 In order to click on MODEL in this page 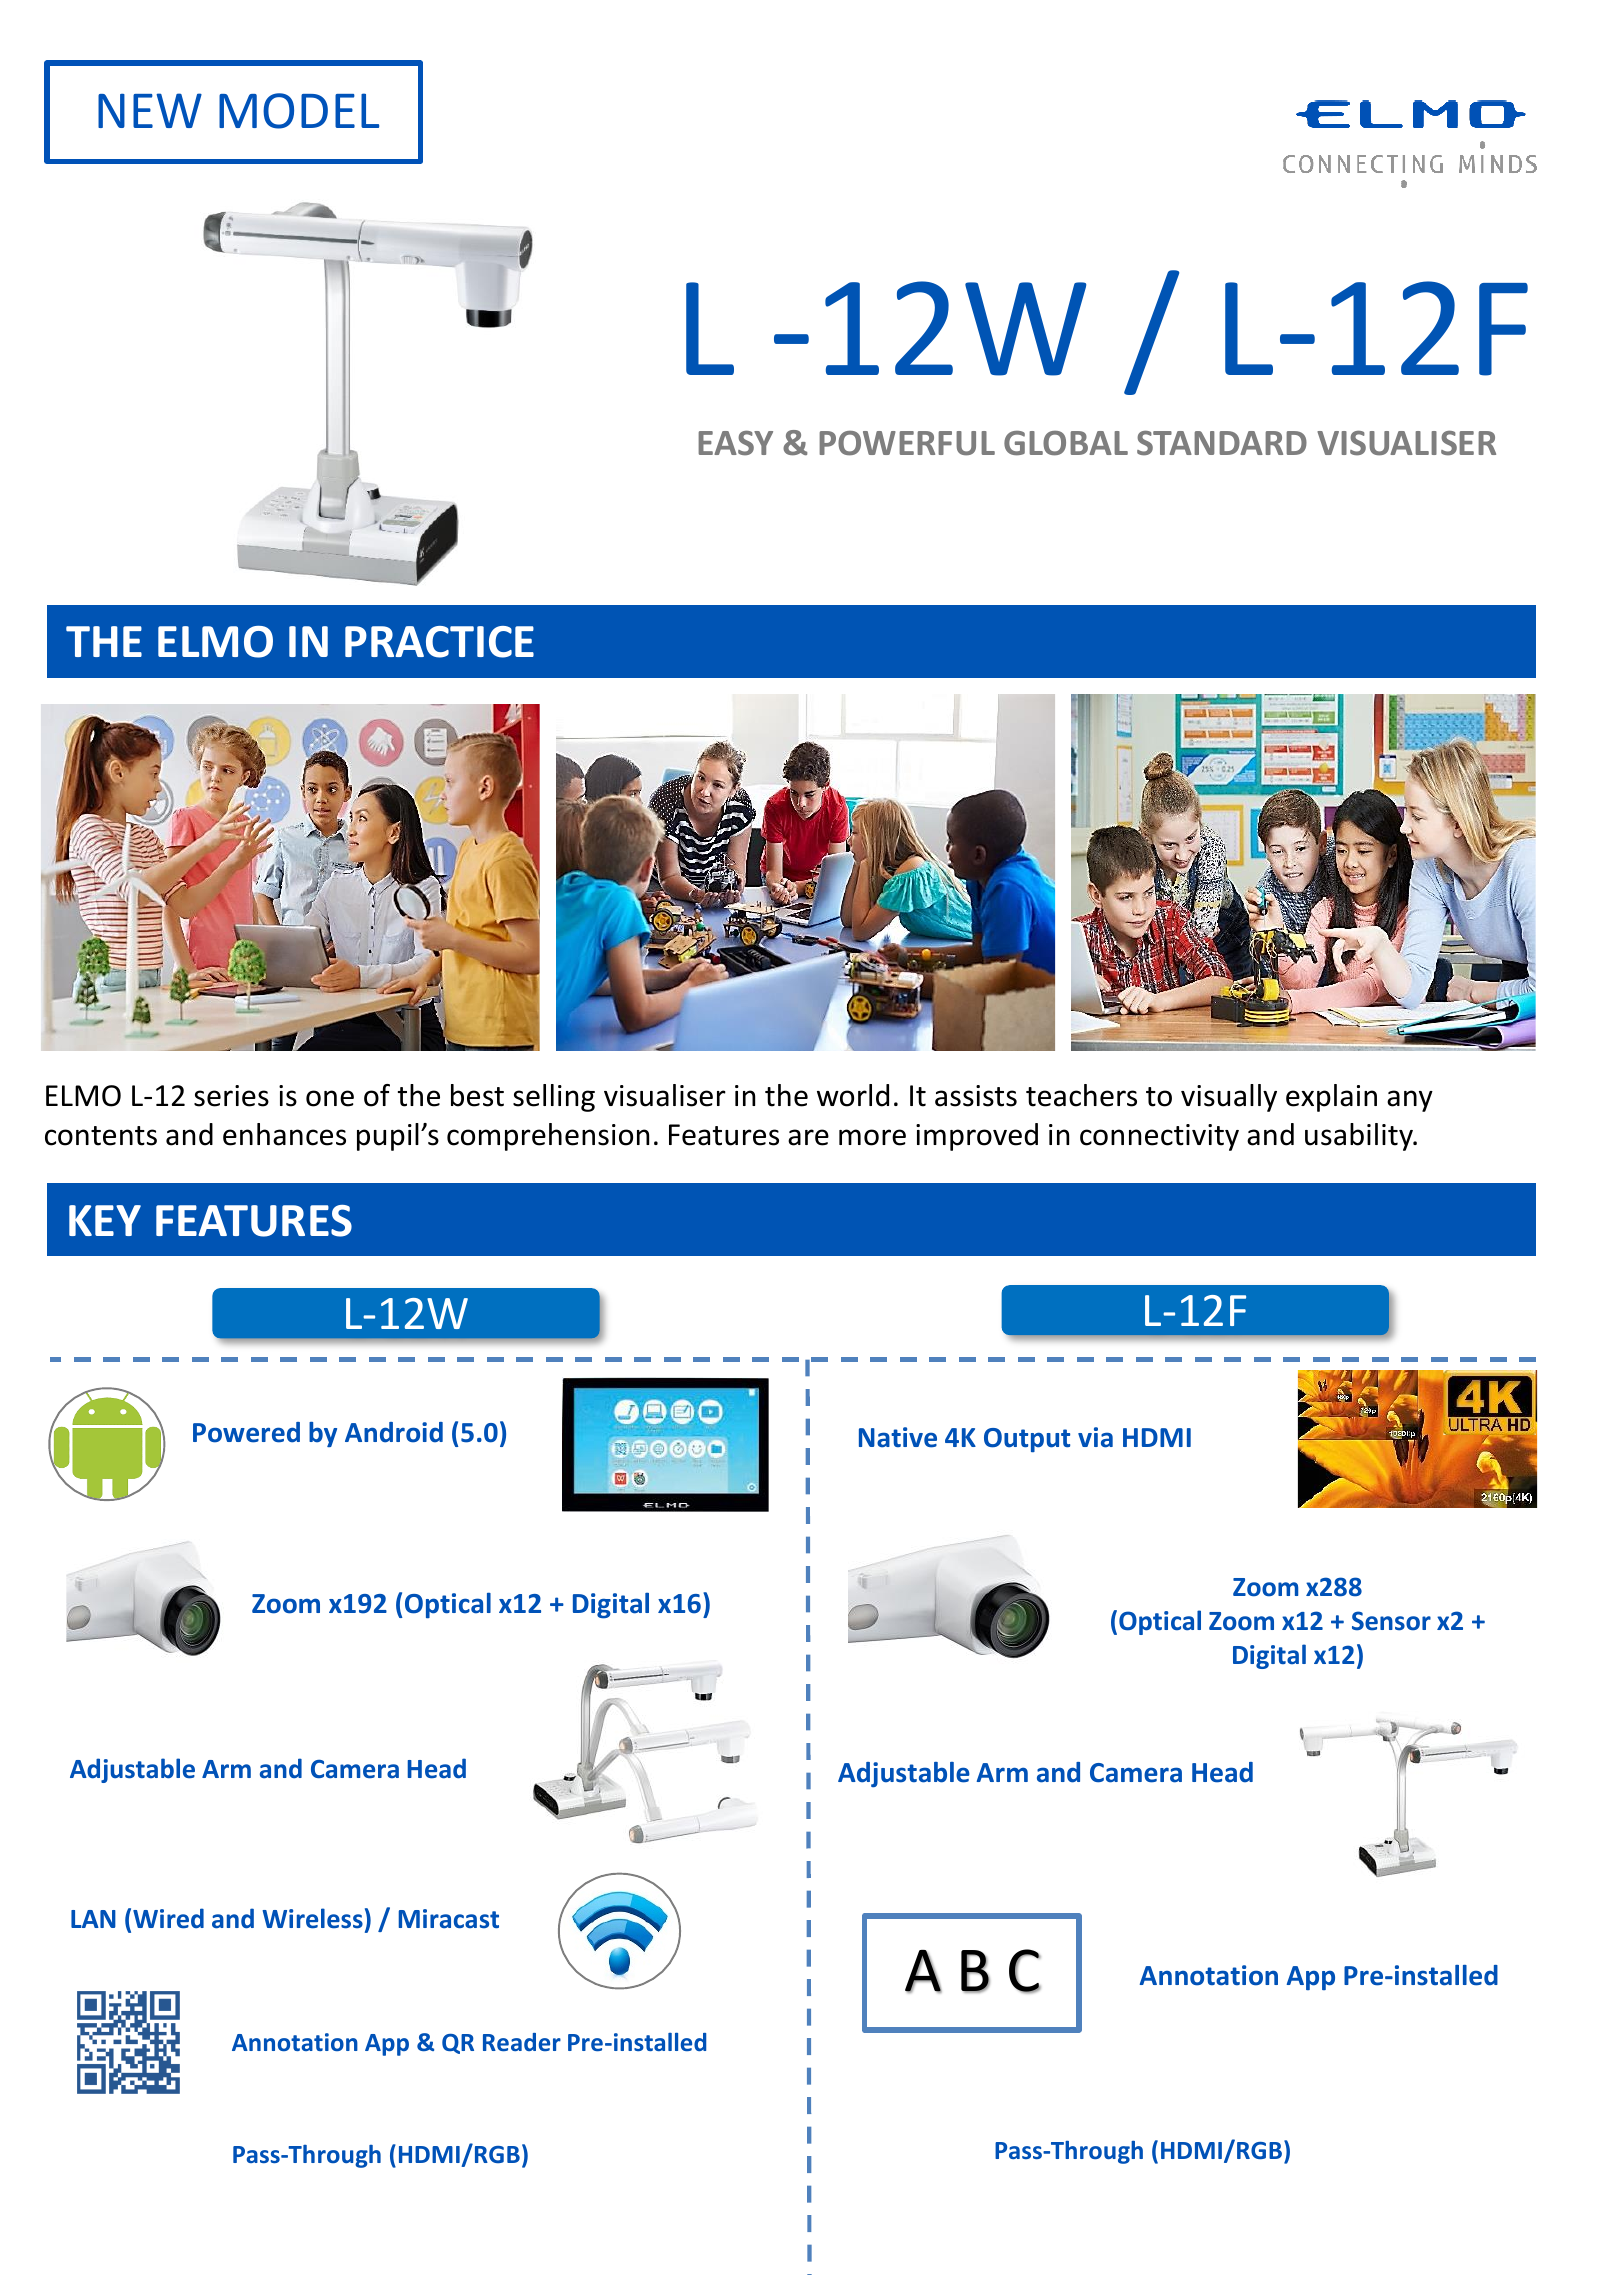, I will do `click(299, 111)`.
